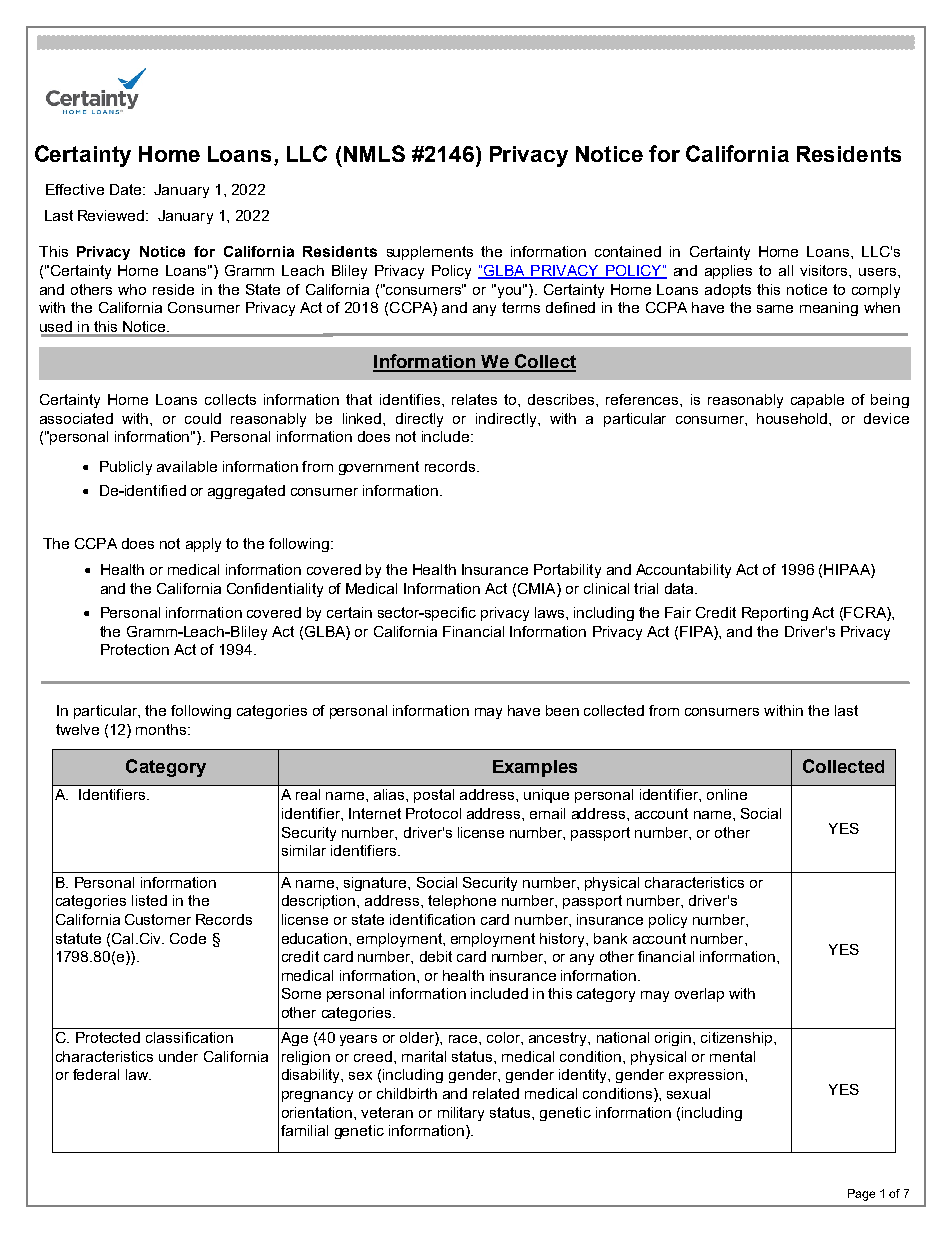 The height and width of the screenshot is (1233, 952). What do you see at coordinates (462, 902) in the screenshot?
I see `telephone` at bounding box center [462, 902].
